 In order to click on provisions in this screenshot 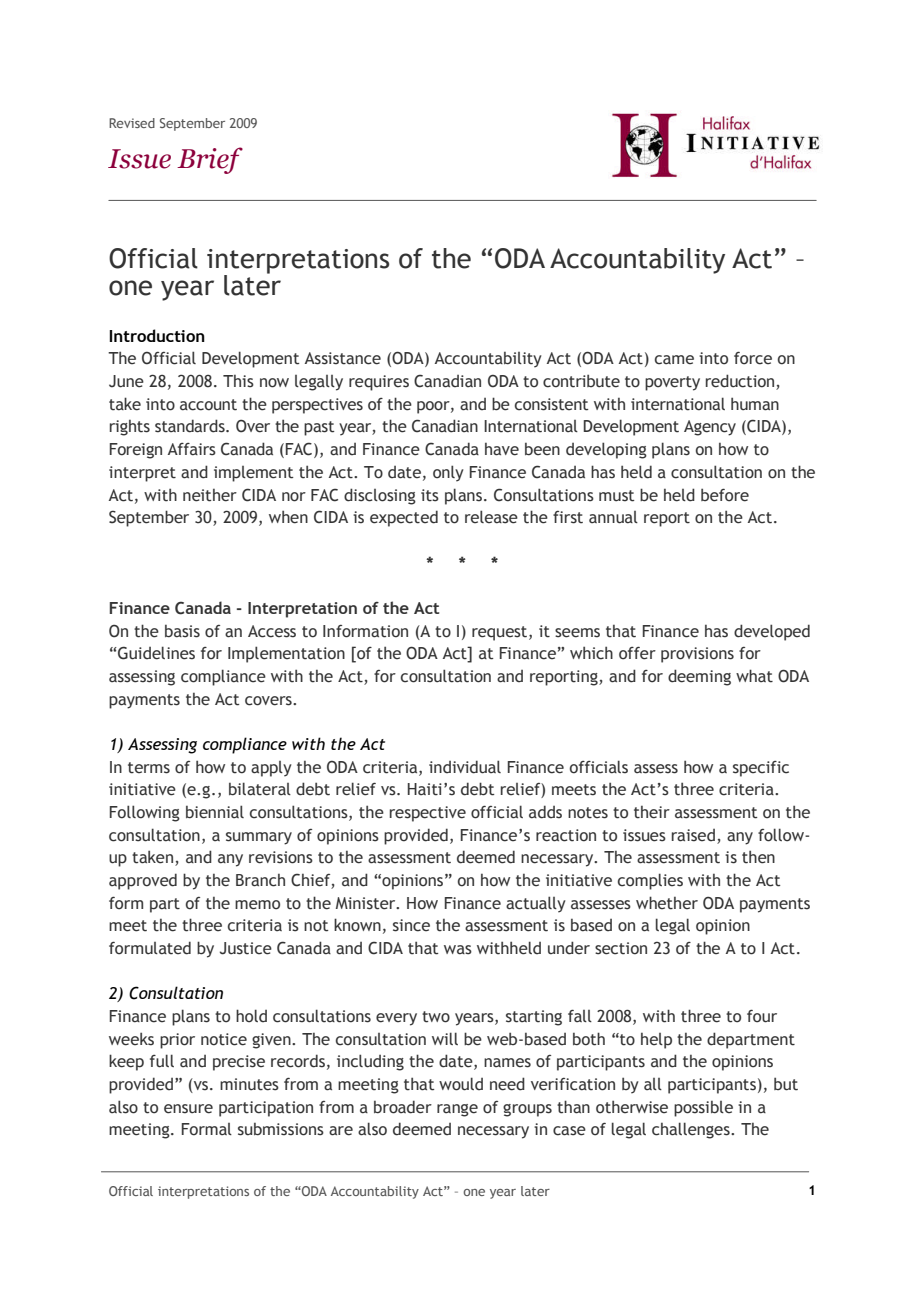, I will do `click(697, 655)`.
